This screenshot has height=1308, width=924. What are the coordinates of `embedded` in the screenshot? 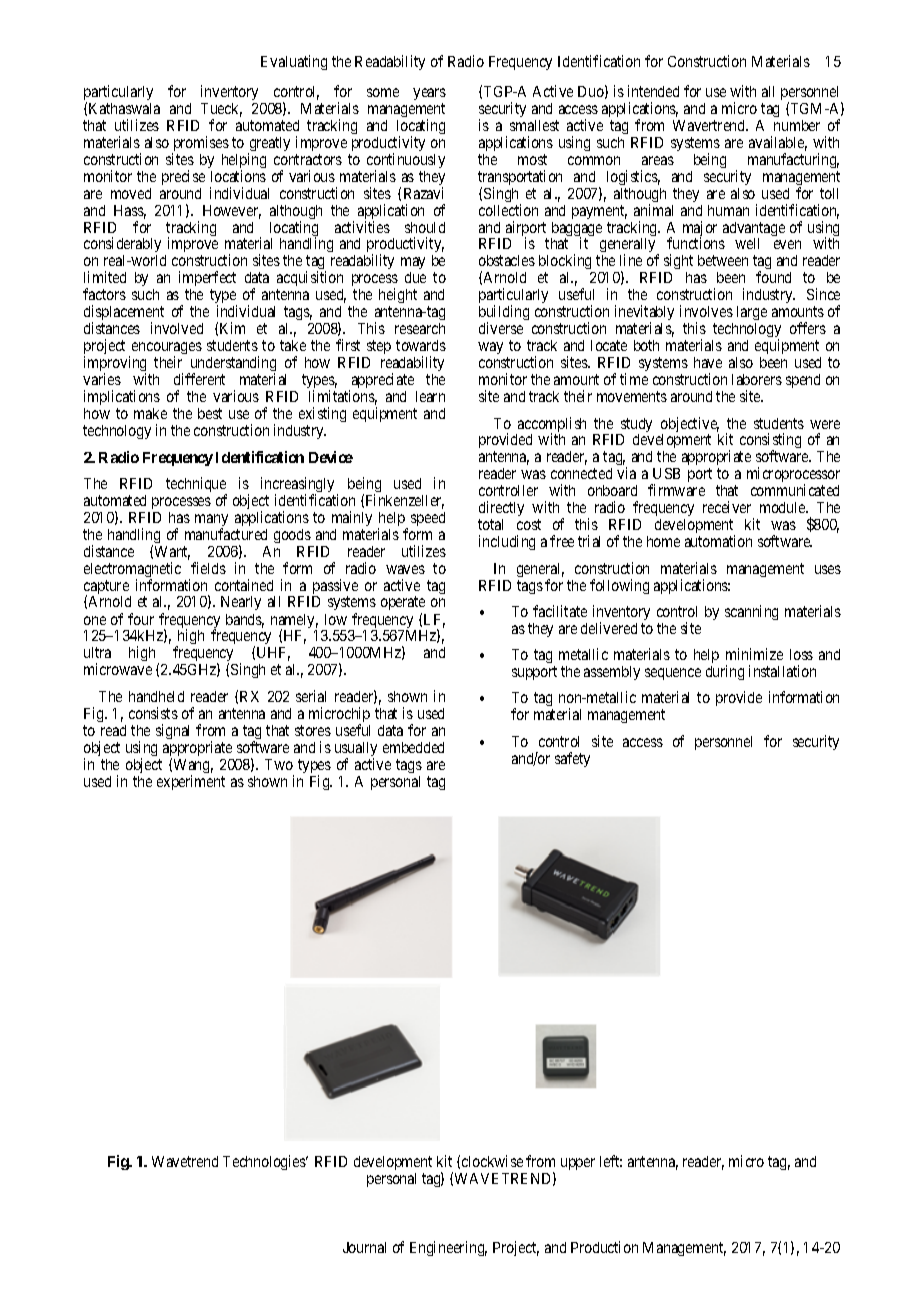 It's located at (413, 747).
